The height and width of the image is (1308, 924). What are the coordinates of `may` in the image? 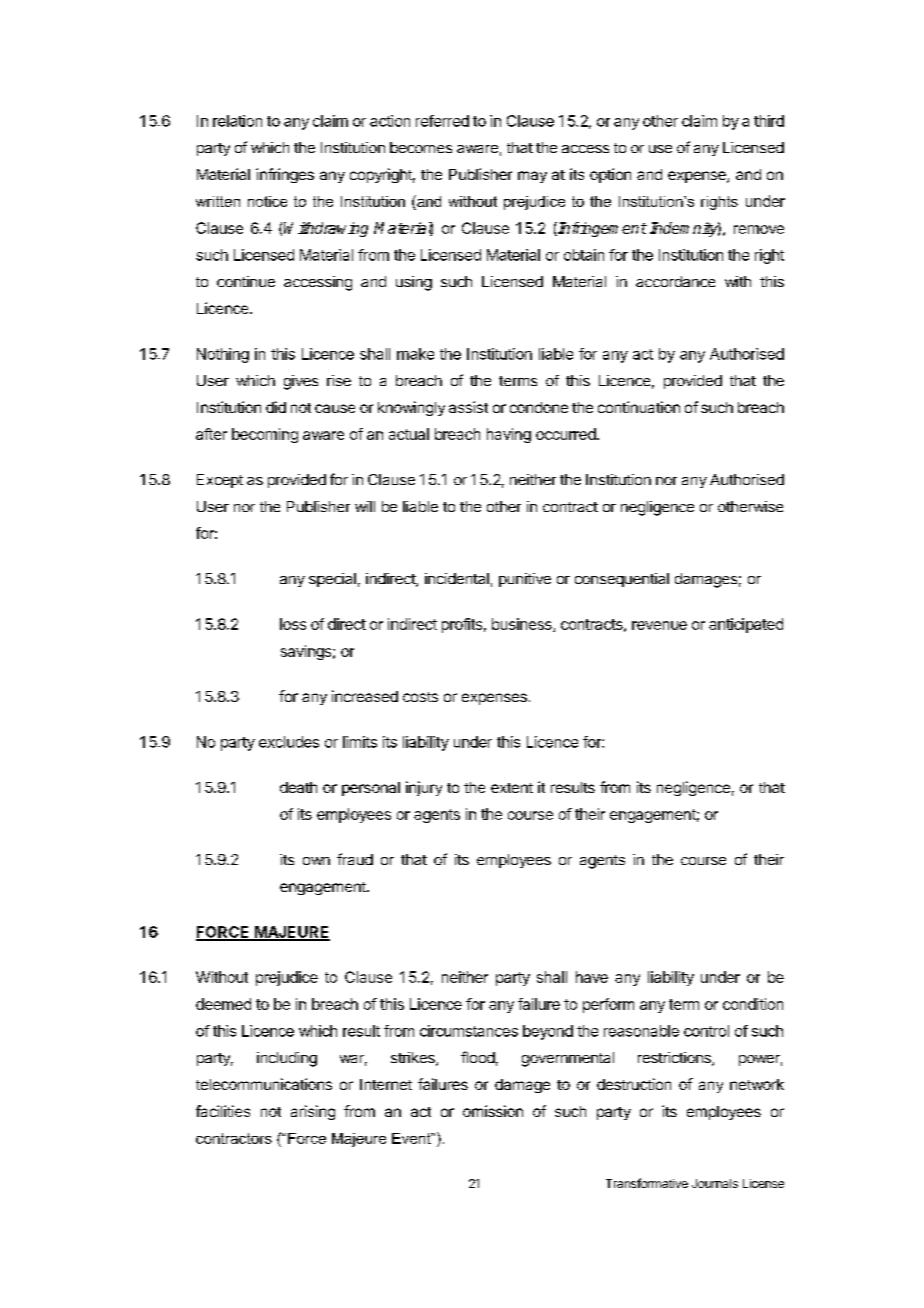 It's located at (532, 177).
